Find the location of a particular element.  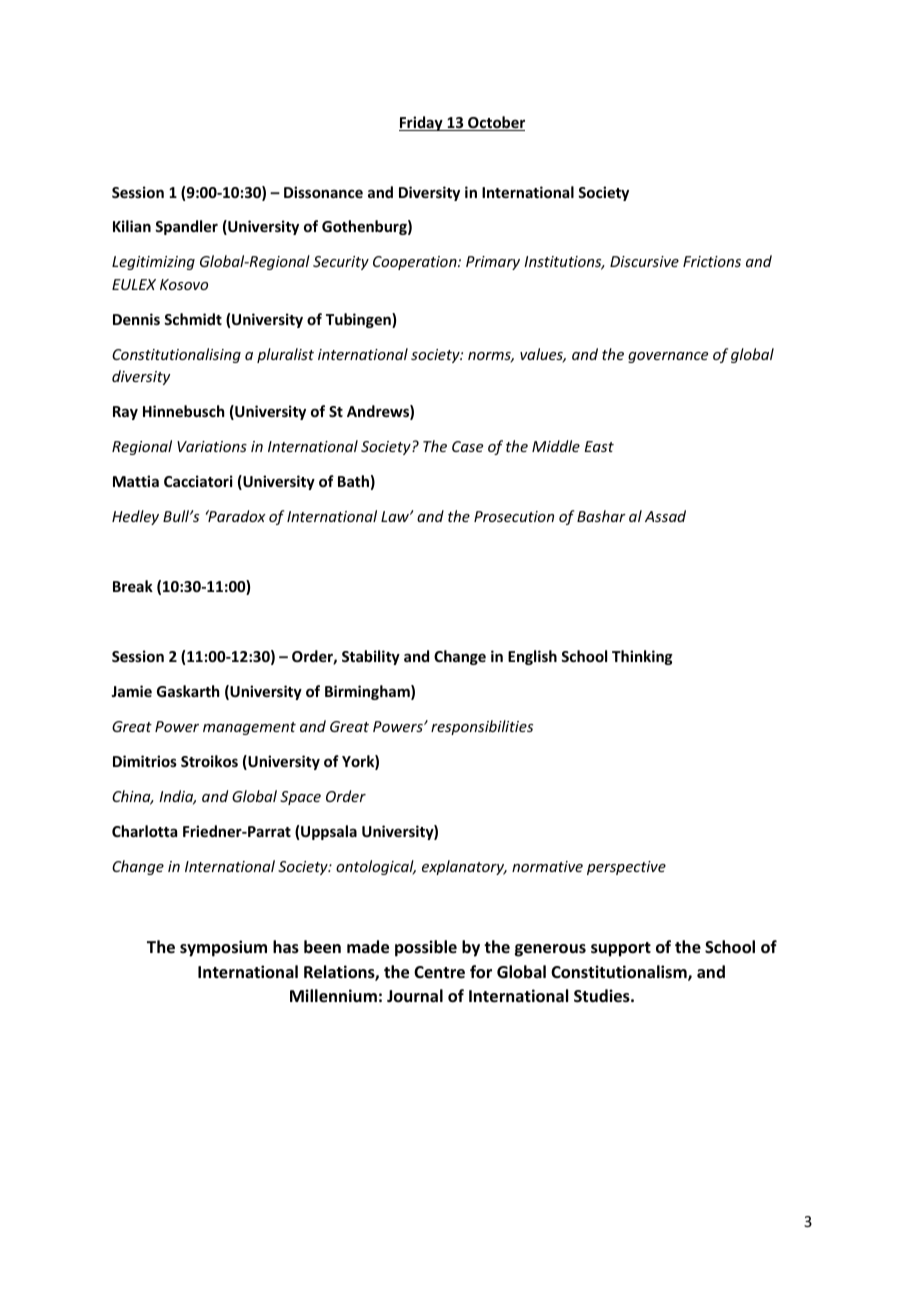

support is located at coordinates (621, 949).
